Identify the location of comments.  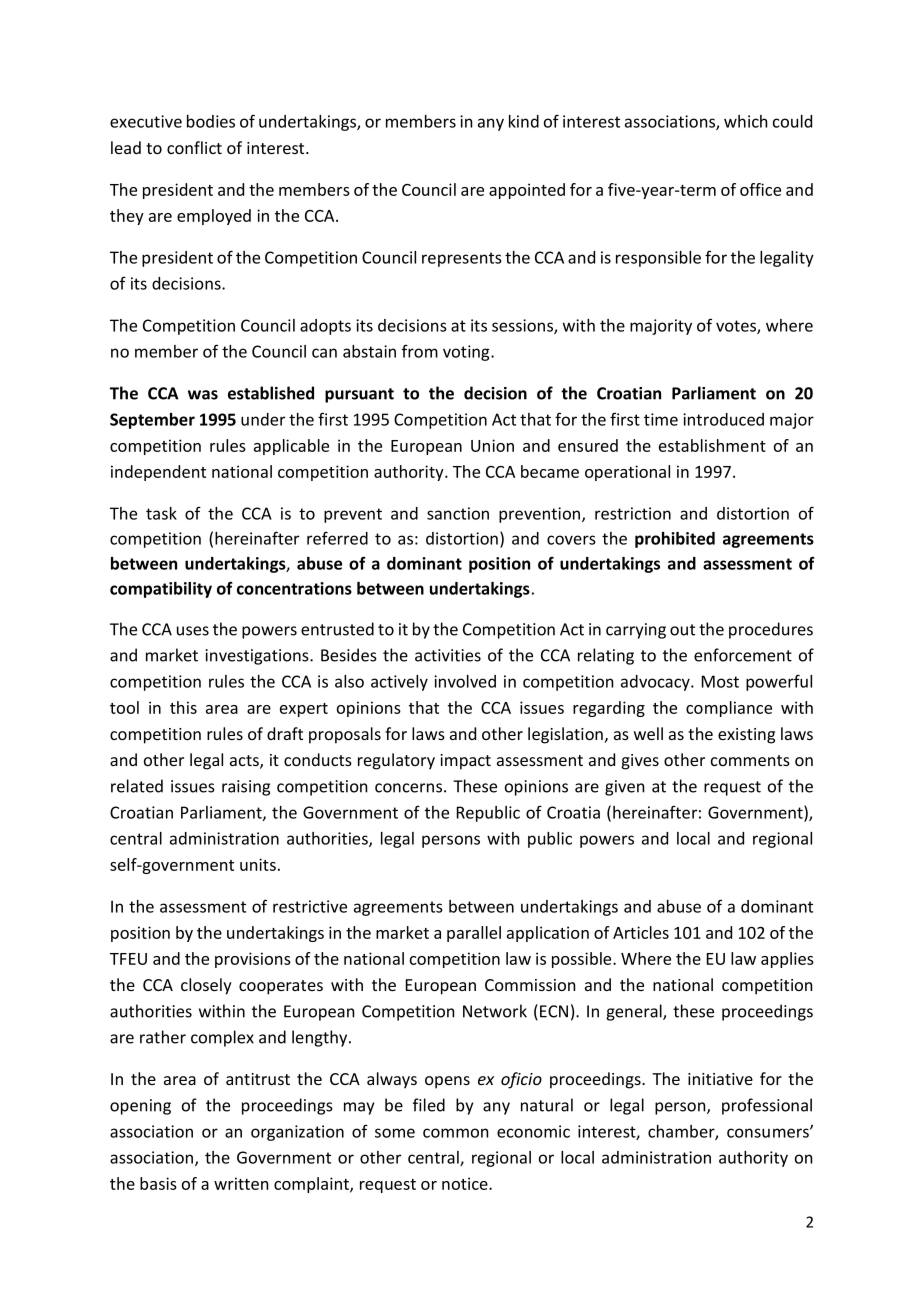
(750, 760).
